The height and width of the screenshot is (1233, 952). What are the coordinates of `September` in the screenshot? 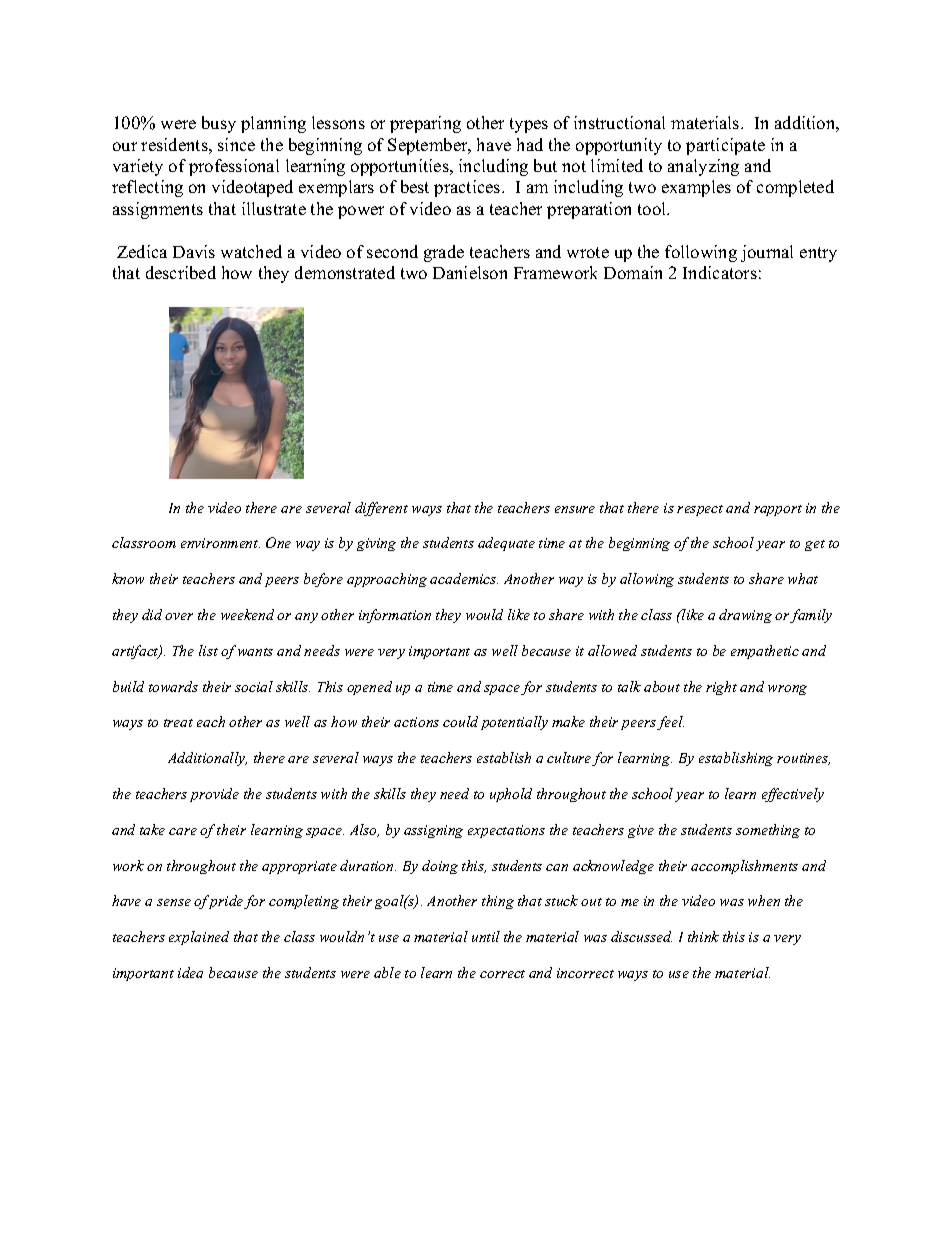 It's located at (429, 146).
